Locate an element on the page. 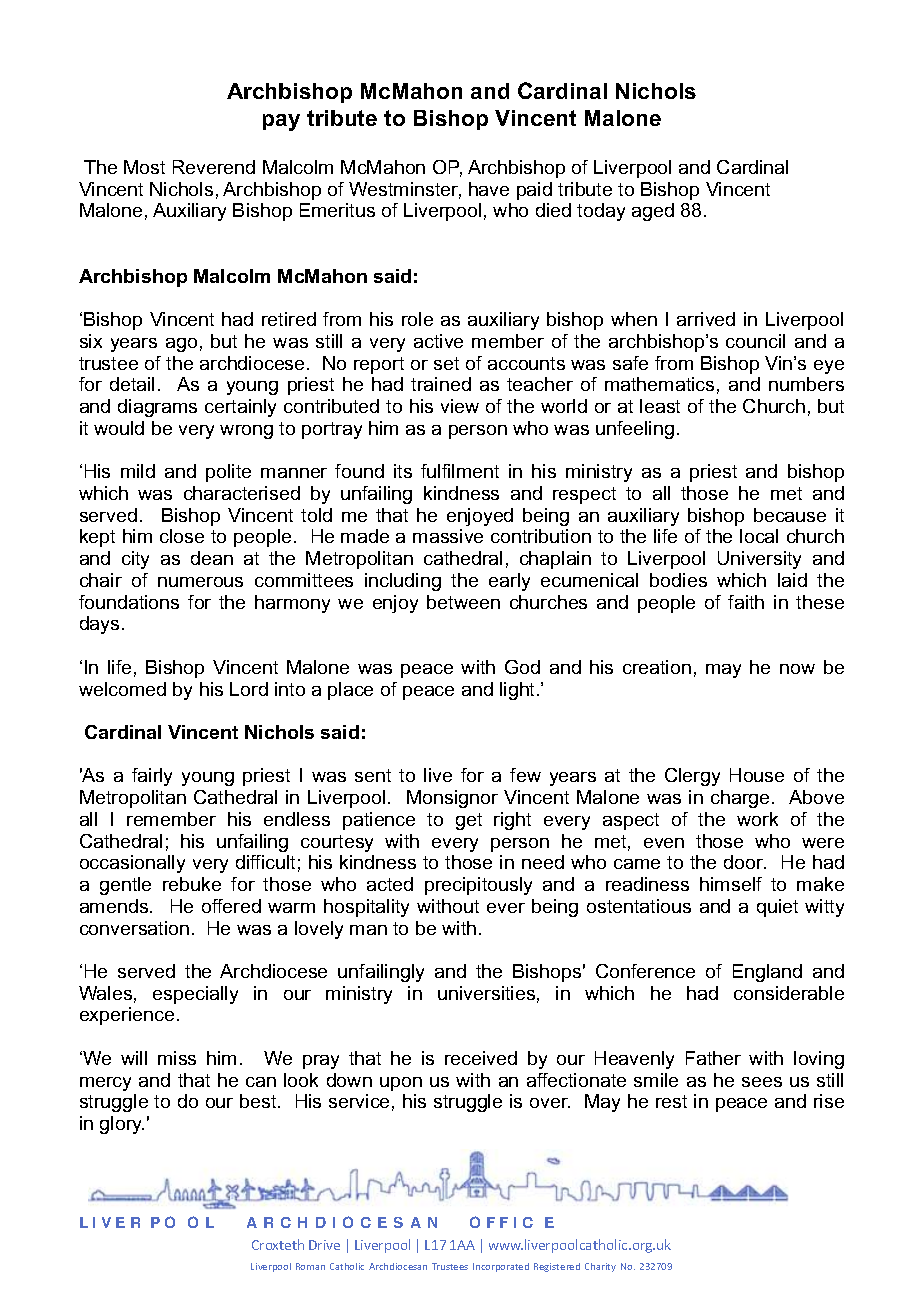 Image resolution: width=924 pixels, height=1307 pixels. welcomed is located at coordinates (122, 689).
